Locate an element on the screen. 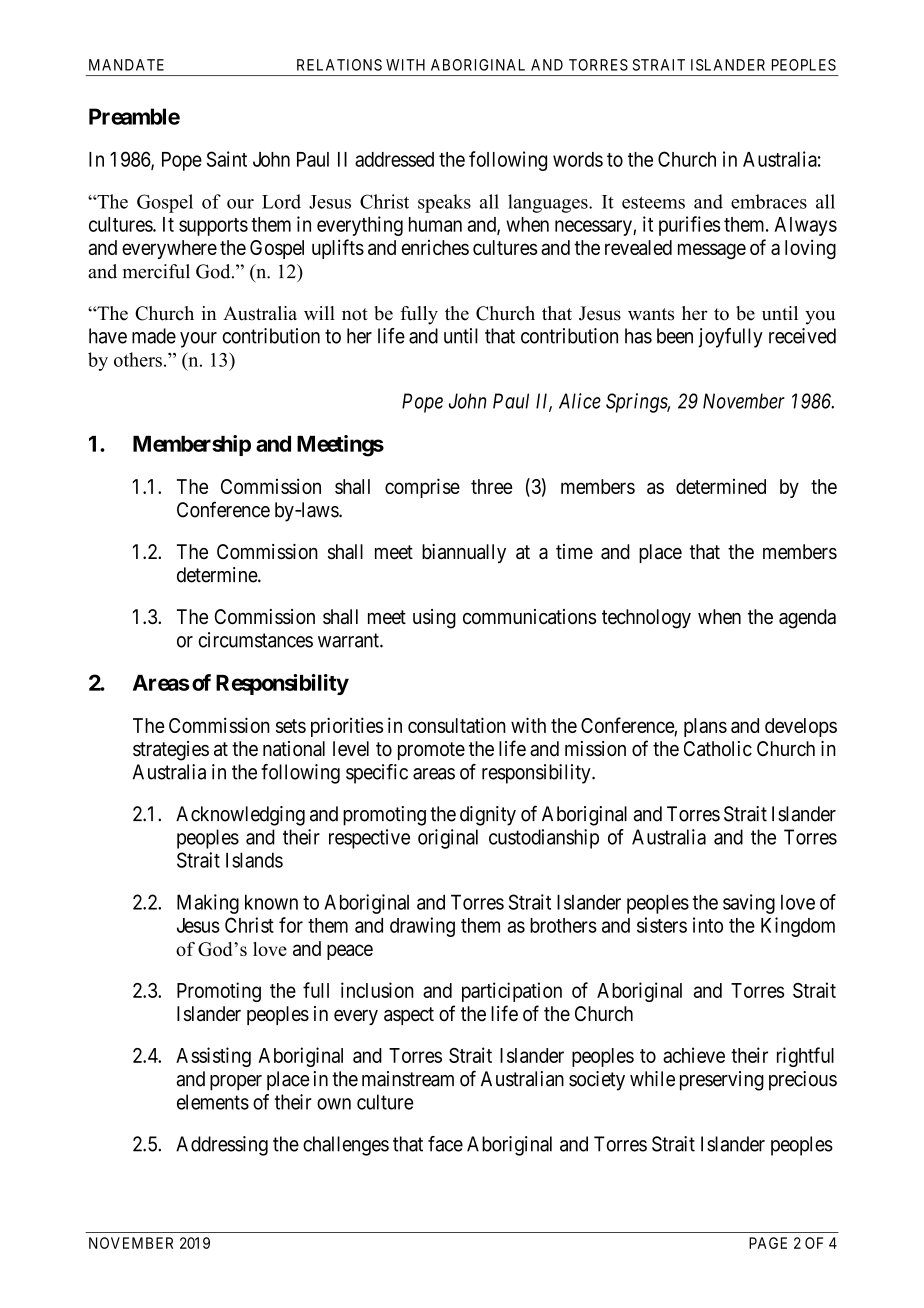 This screenshot has height=1308, width=924. embraces is located at coordinates (769, 201).
